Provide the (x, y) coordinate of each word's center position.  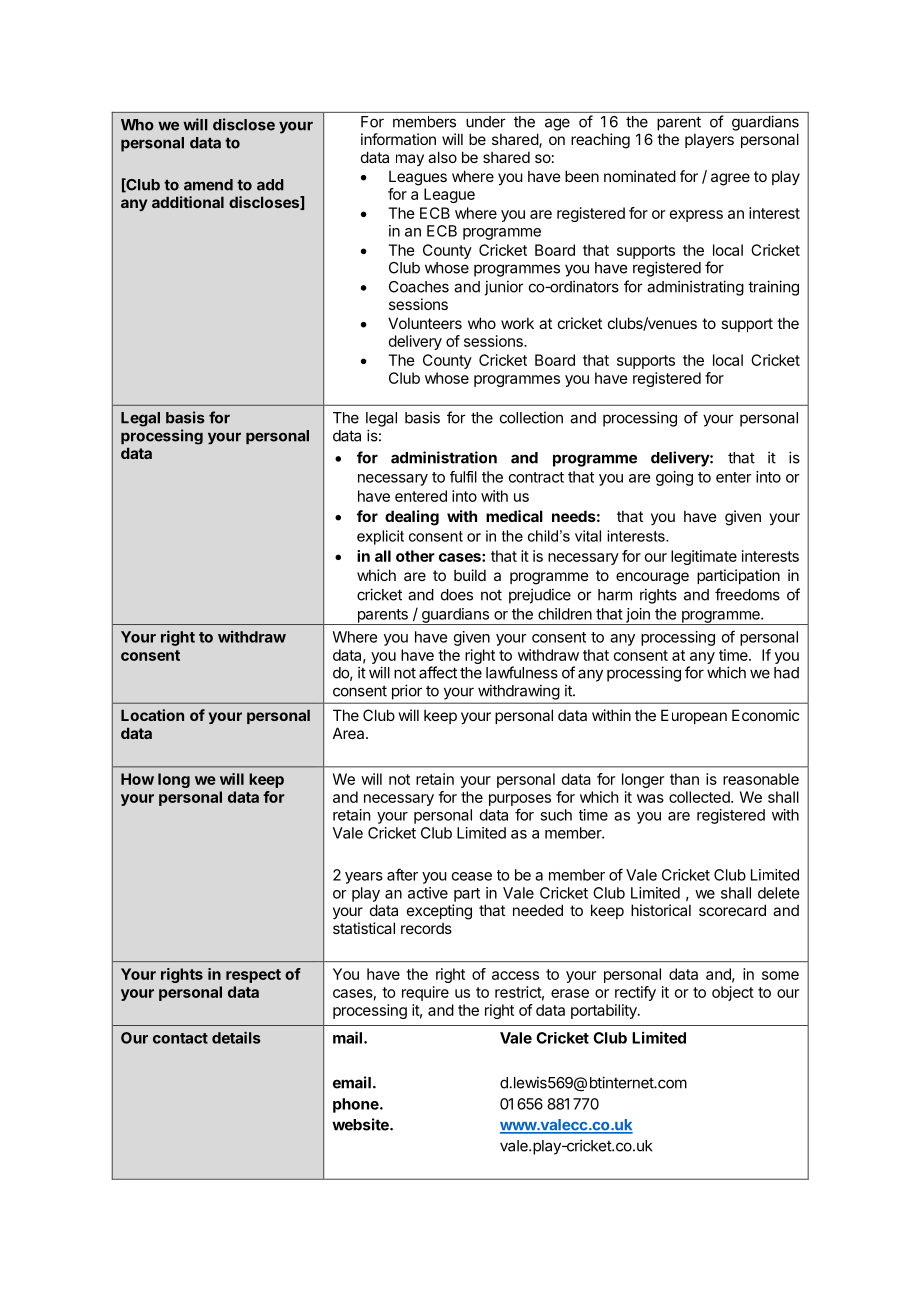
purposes (520, 800)
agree (730, 179)
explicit (380, 537)
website (361, 1124)
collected (700, 797)
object (733, 993)
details (236, 1037)
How (137, 779)
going (674, 478)
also (442, 157)
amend (208, 185)
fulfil (463, 477)
